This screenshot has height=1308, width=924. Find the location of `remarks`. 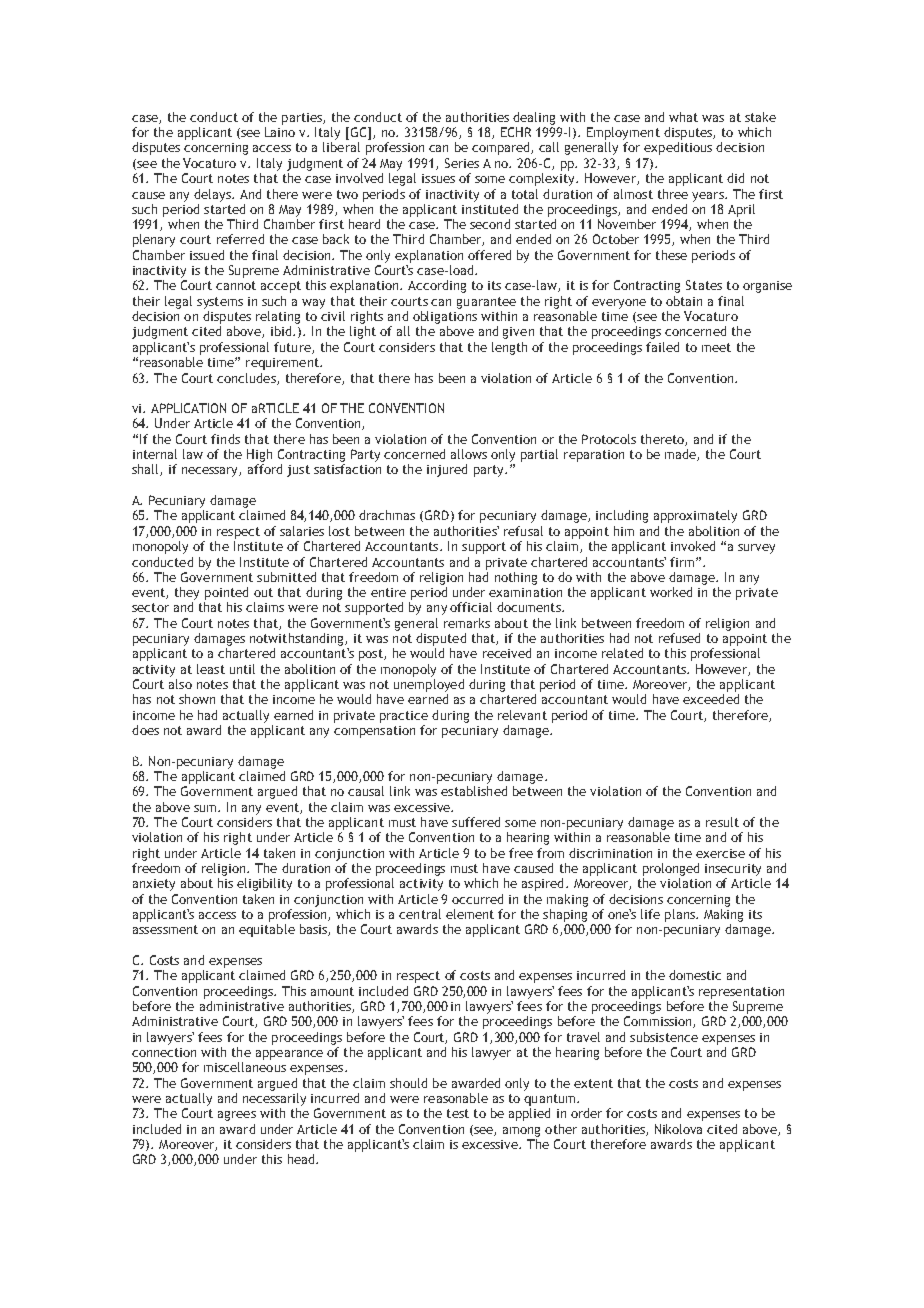

remarks is located at coordinates (467, 623).
